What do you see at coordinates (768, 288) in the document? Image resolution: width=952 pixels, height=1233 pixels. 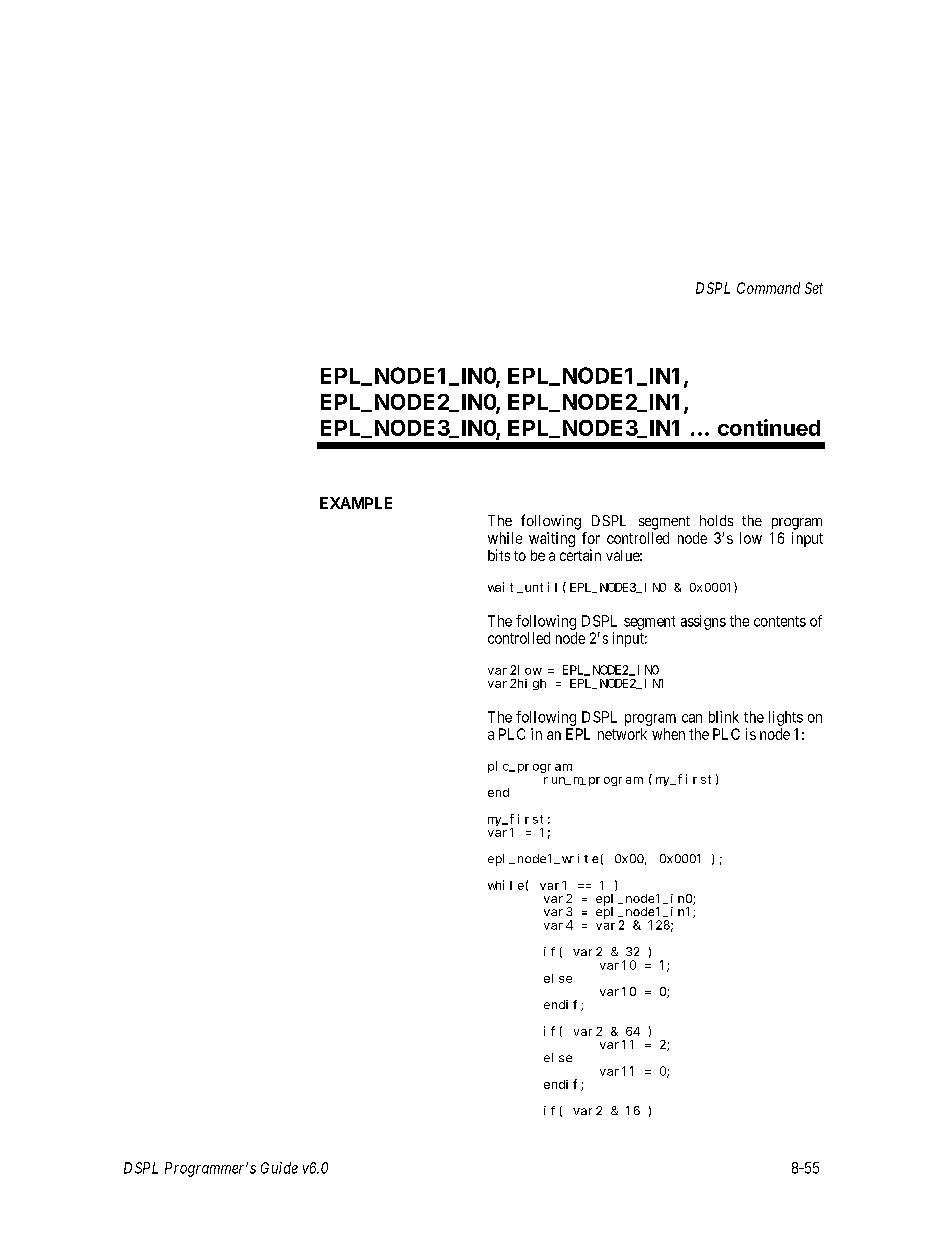 I see `Command` at bounding box center [768, 288].
